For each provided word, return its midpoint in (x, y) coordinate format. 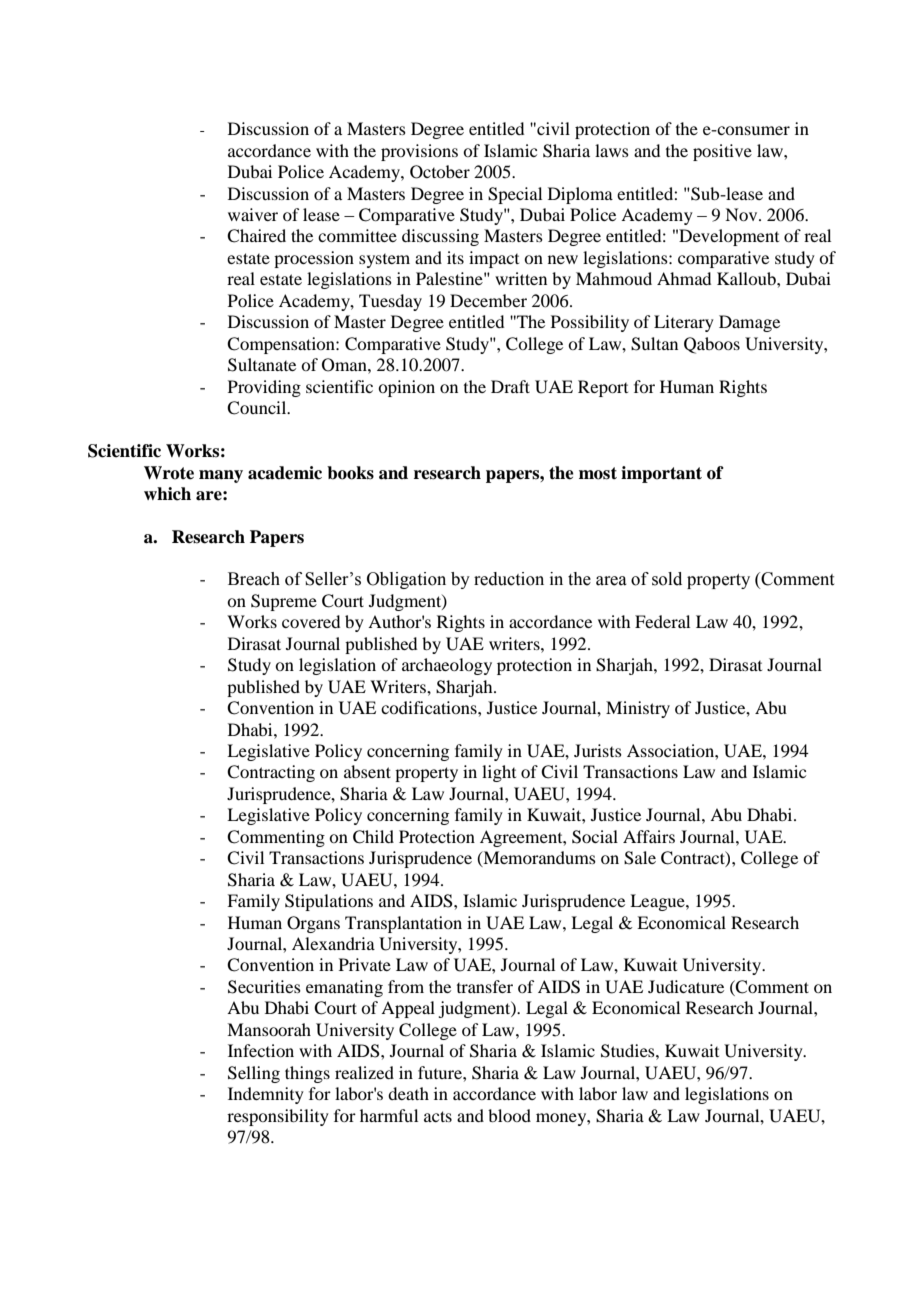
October (440, 172)
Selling (254, 1074)
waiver (253, 214)
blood (509, 1115)
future (441, 1072)
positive (722, 152)
